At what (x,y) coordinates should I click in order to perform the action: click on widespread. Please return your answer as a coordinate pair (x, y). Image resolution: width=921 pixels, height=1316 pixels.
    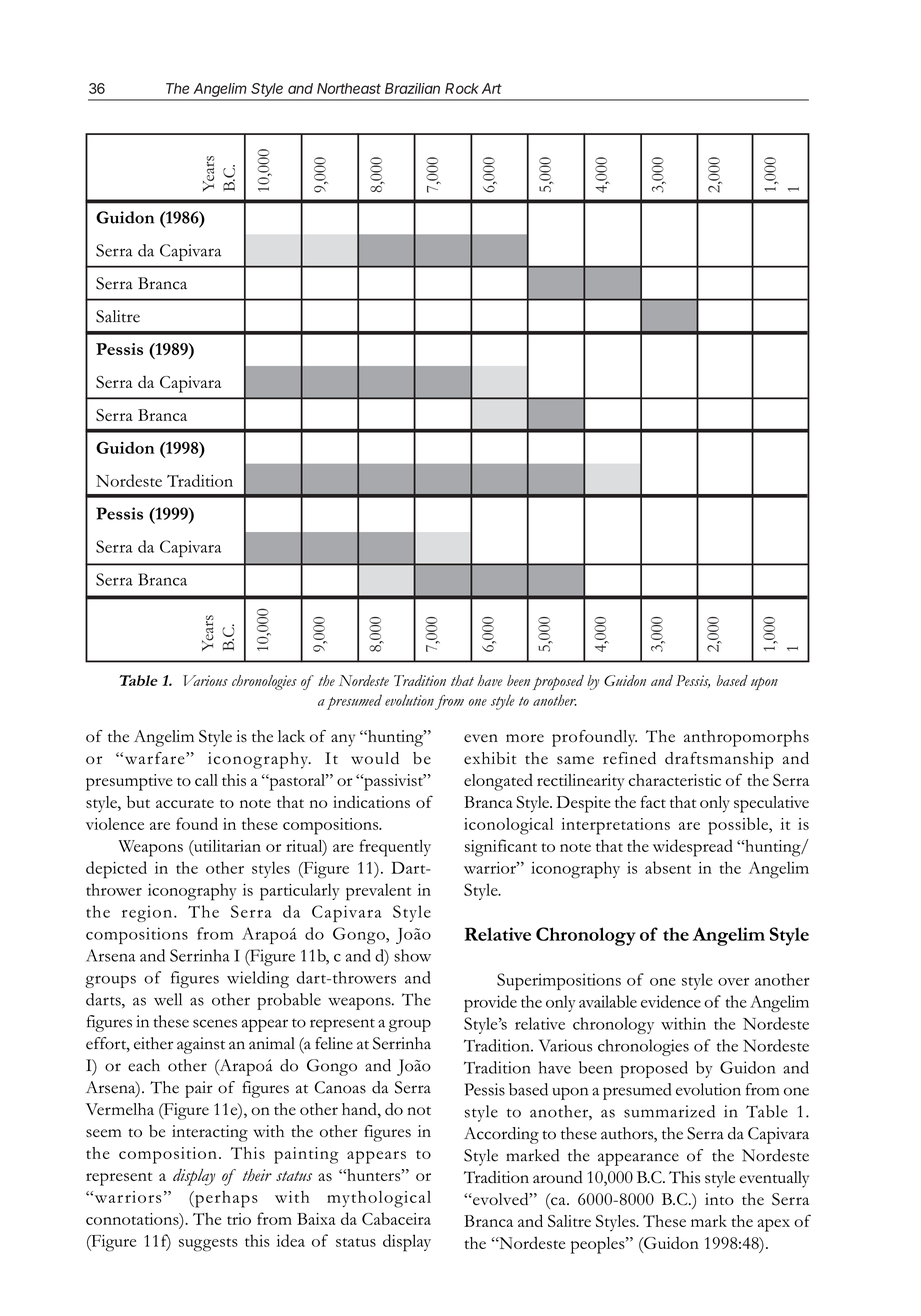
    Looking at the image, I should click on (693, 848).
